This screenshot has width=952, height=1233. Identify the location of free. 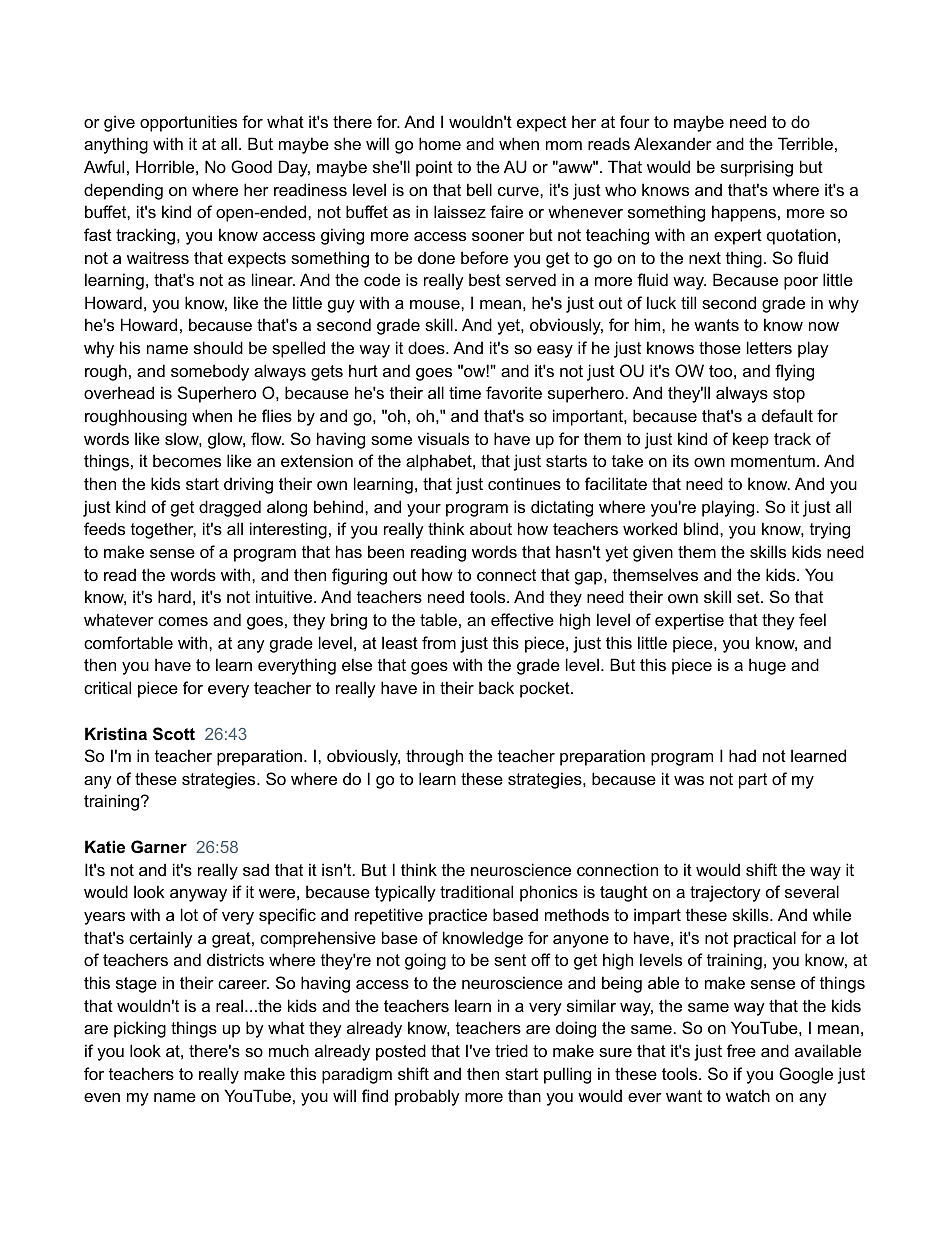
(741, 1050).
